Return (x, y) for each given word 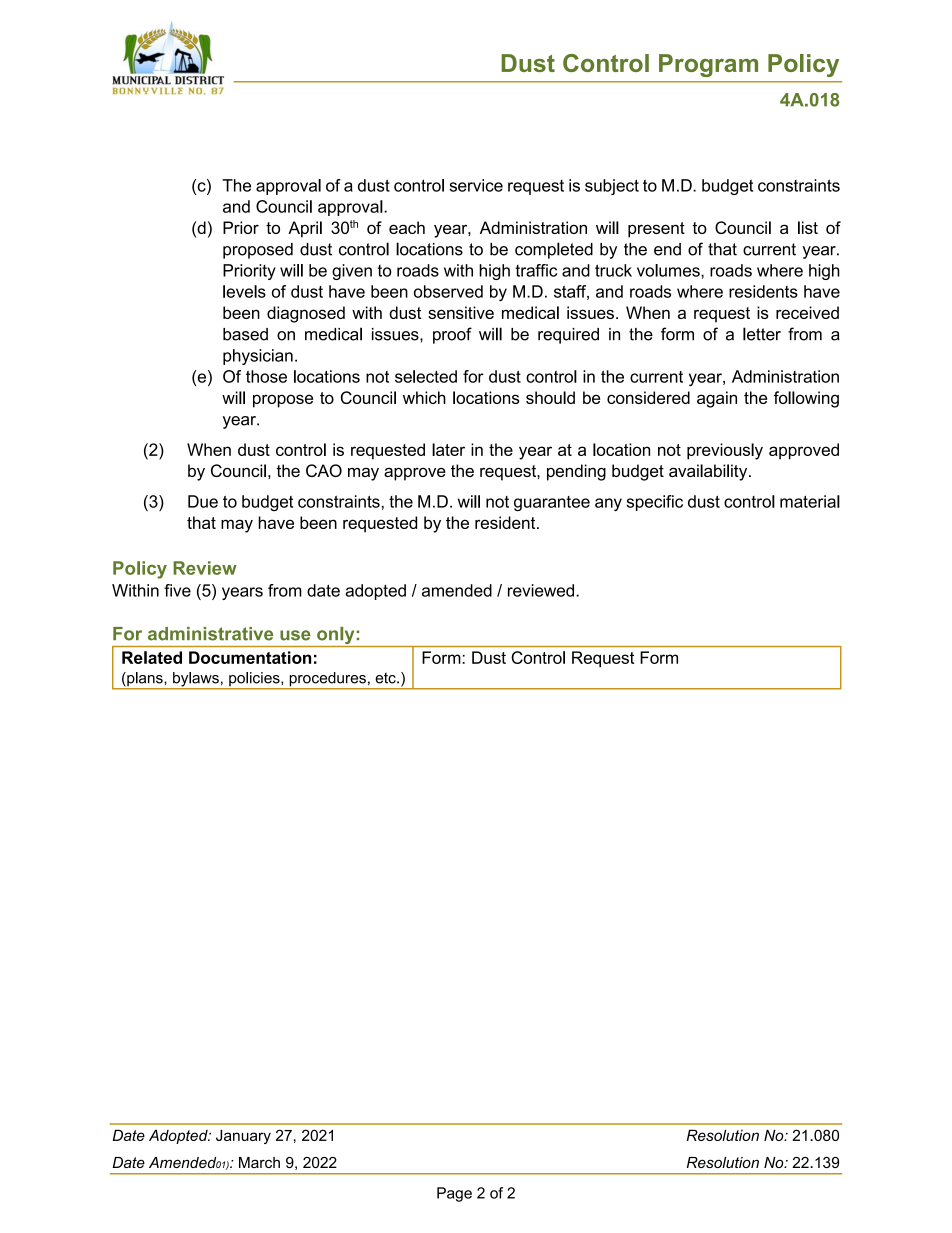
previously (725, 451)
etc (386, 678)
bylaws (196, 680)
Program (708, 65)
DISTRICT (199, 80)
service (476, 185)
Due (203, 501)
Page (454, 1194)
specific (655, 503)
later (448, 449)
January (243, 1136)
